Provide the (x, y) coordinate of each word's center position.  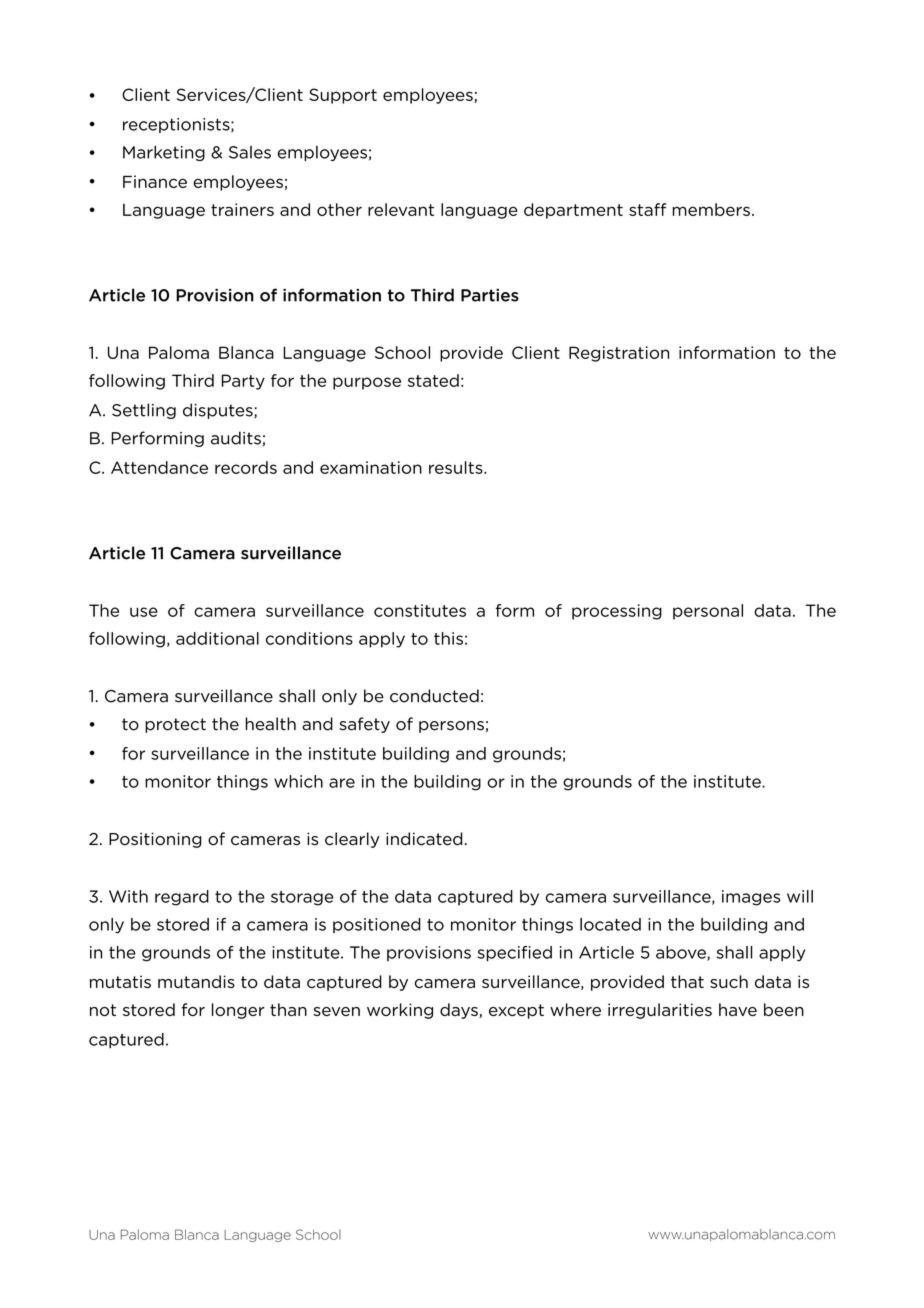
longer (238, 1011)
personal (708, 612)
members (711, 209)
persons (451, 727)
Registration (619, 354)
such (729, 981)
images (751, 898)
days (460, 1011)
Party (243, 382)
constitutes (420, 610)
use (144, 612)
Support (343, 96)
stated (433, 380)
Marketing (164, 153)
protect (175, 725)
